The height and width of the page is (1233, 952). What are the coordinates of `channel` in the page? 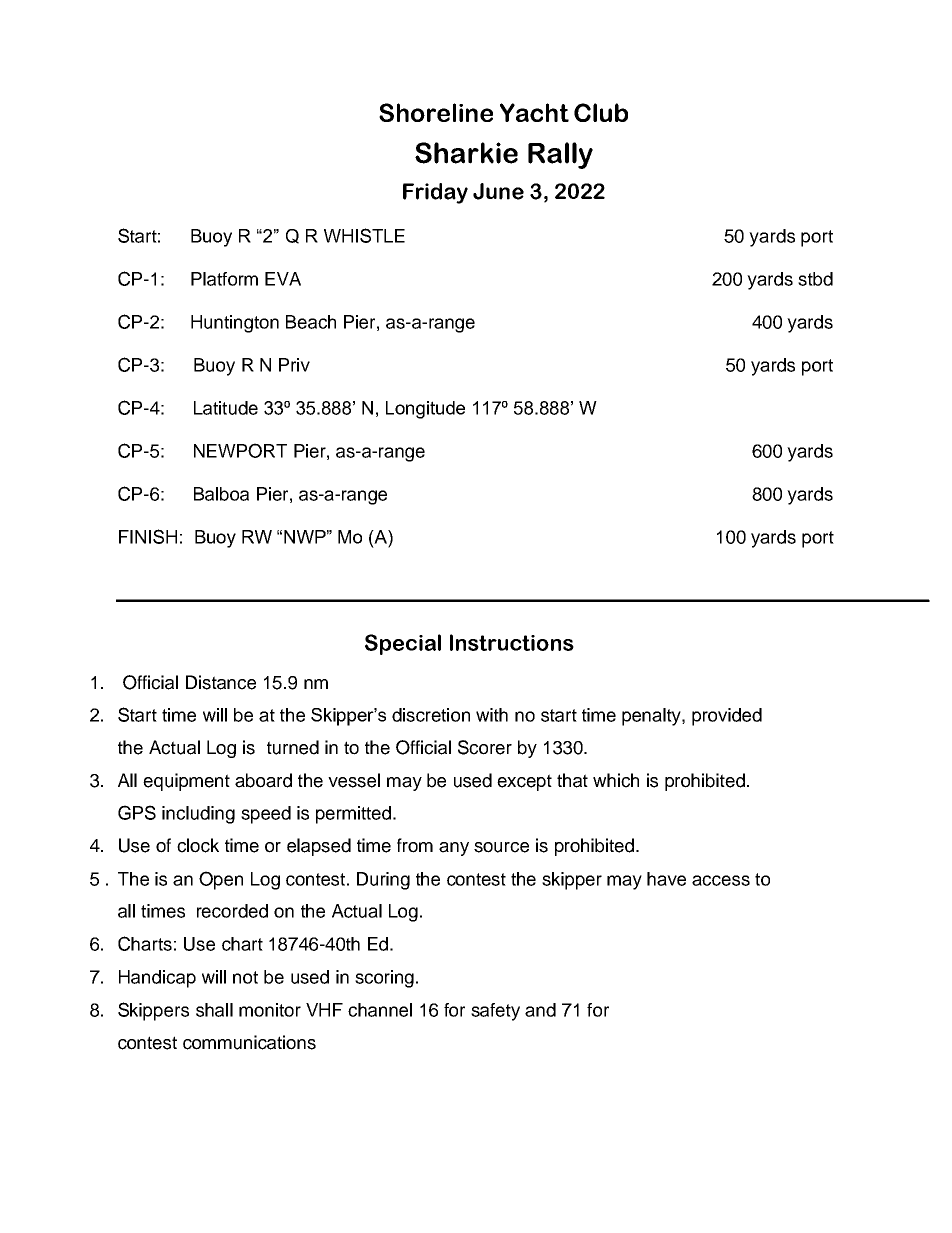 It's located at (380, 1010).
